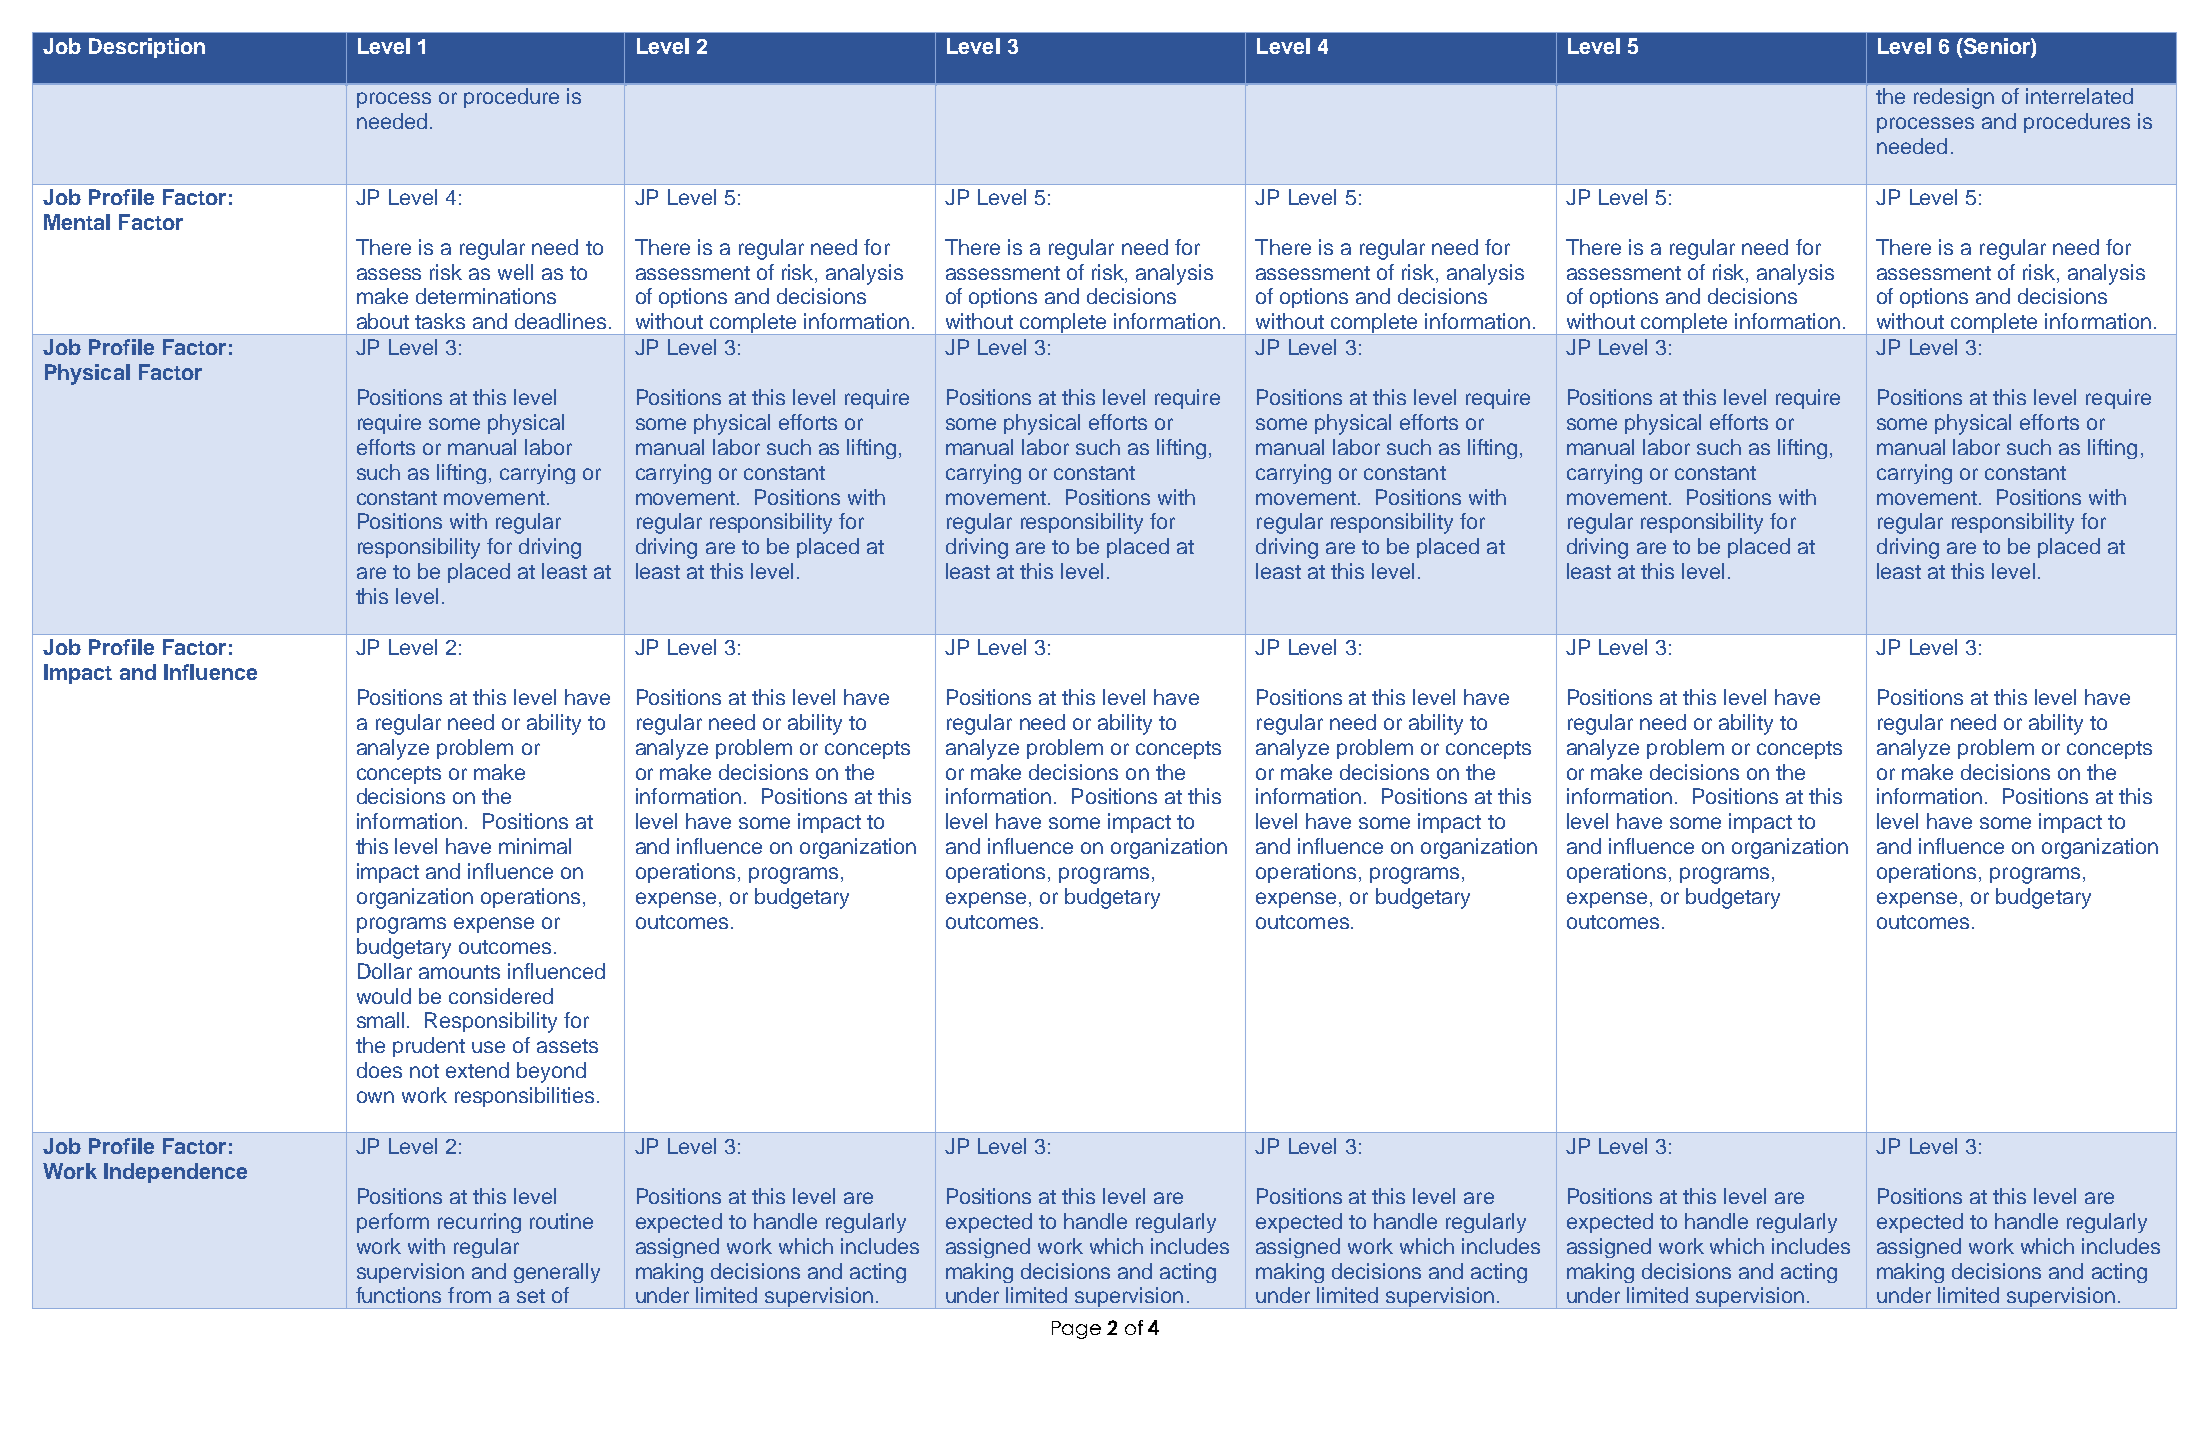  What do you see at coordinates (1954, 98) in the screenshot?
I see `redesign` at bounding box center [1954, 98].
